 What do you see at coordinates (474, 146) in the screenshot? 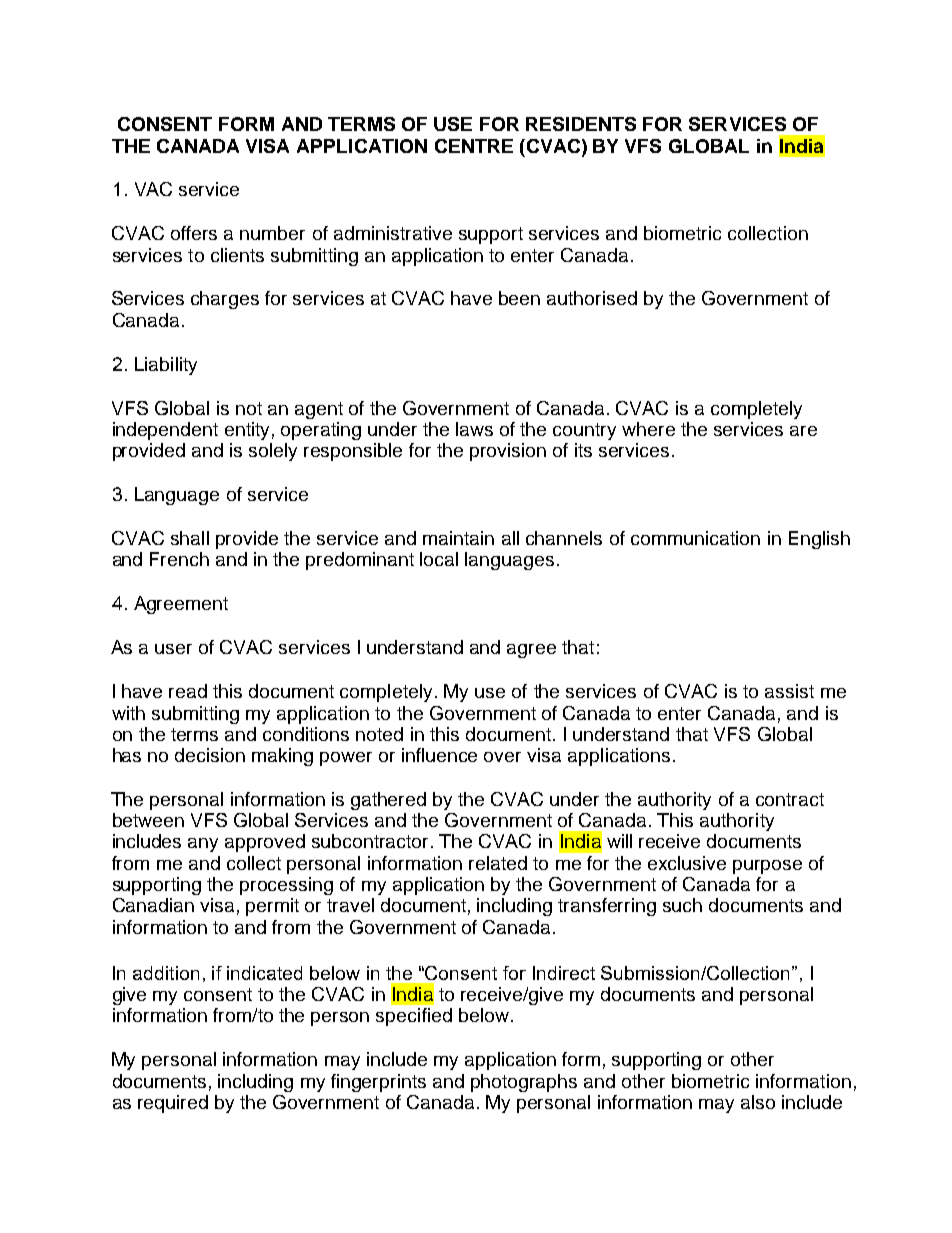
I see `CENTRE` at bounding box center [474, 146].
